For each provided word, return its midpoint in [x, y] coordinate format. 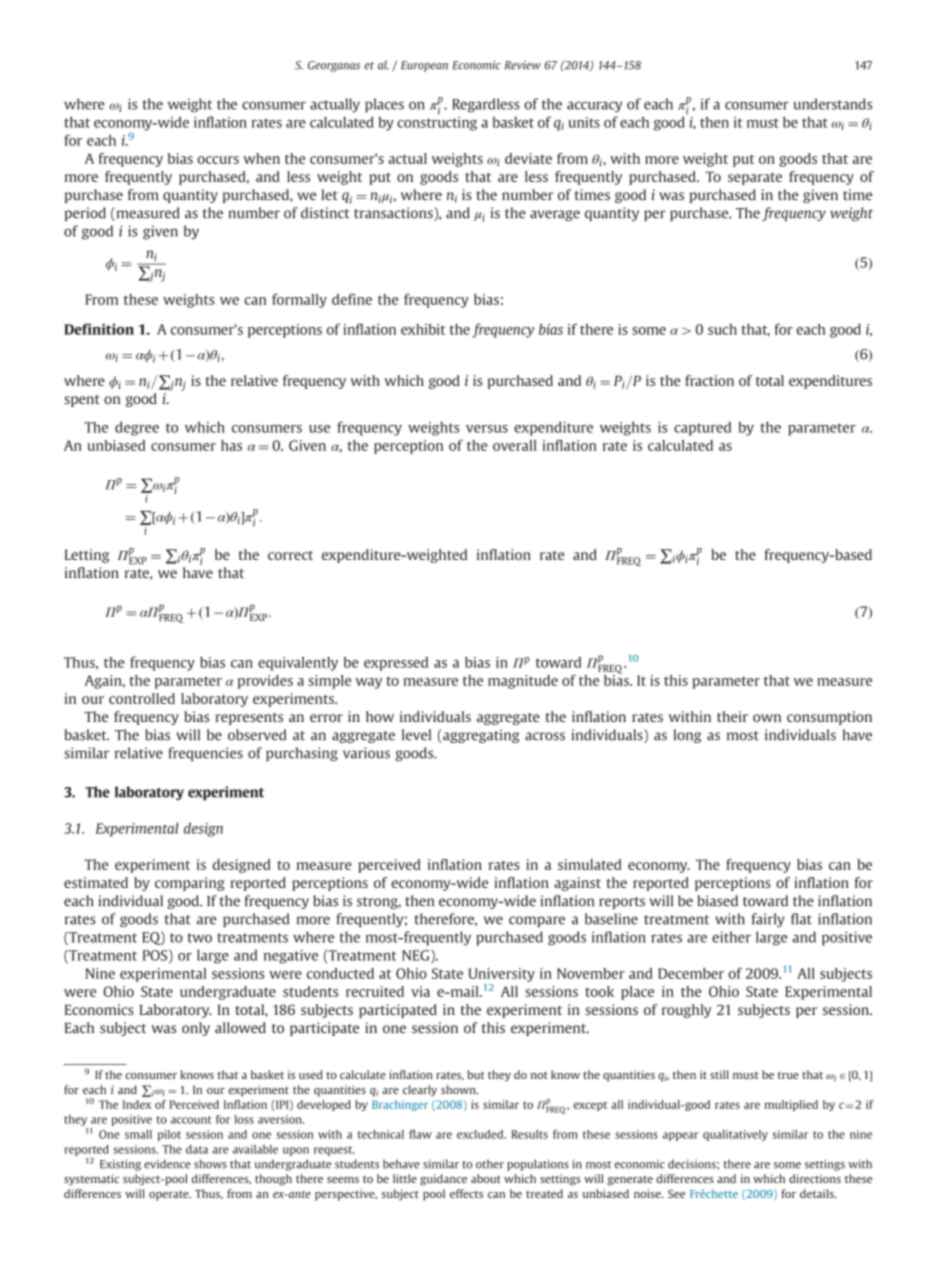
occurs [218, 160]
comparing [190, 884]
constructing [437, 122]
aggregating [481, 736]
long [687, 736]
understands [832, 104]
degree [137, 428]
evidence [167, 1164]
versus [487, 429]
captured [702, 429]
